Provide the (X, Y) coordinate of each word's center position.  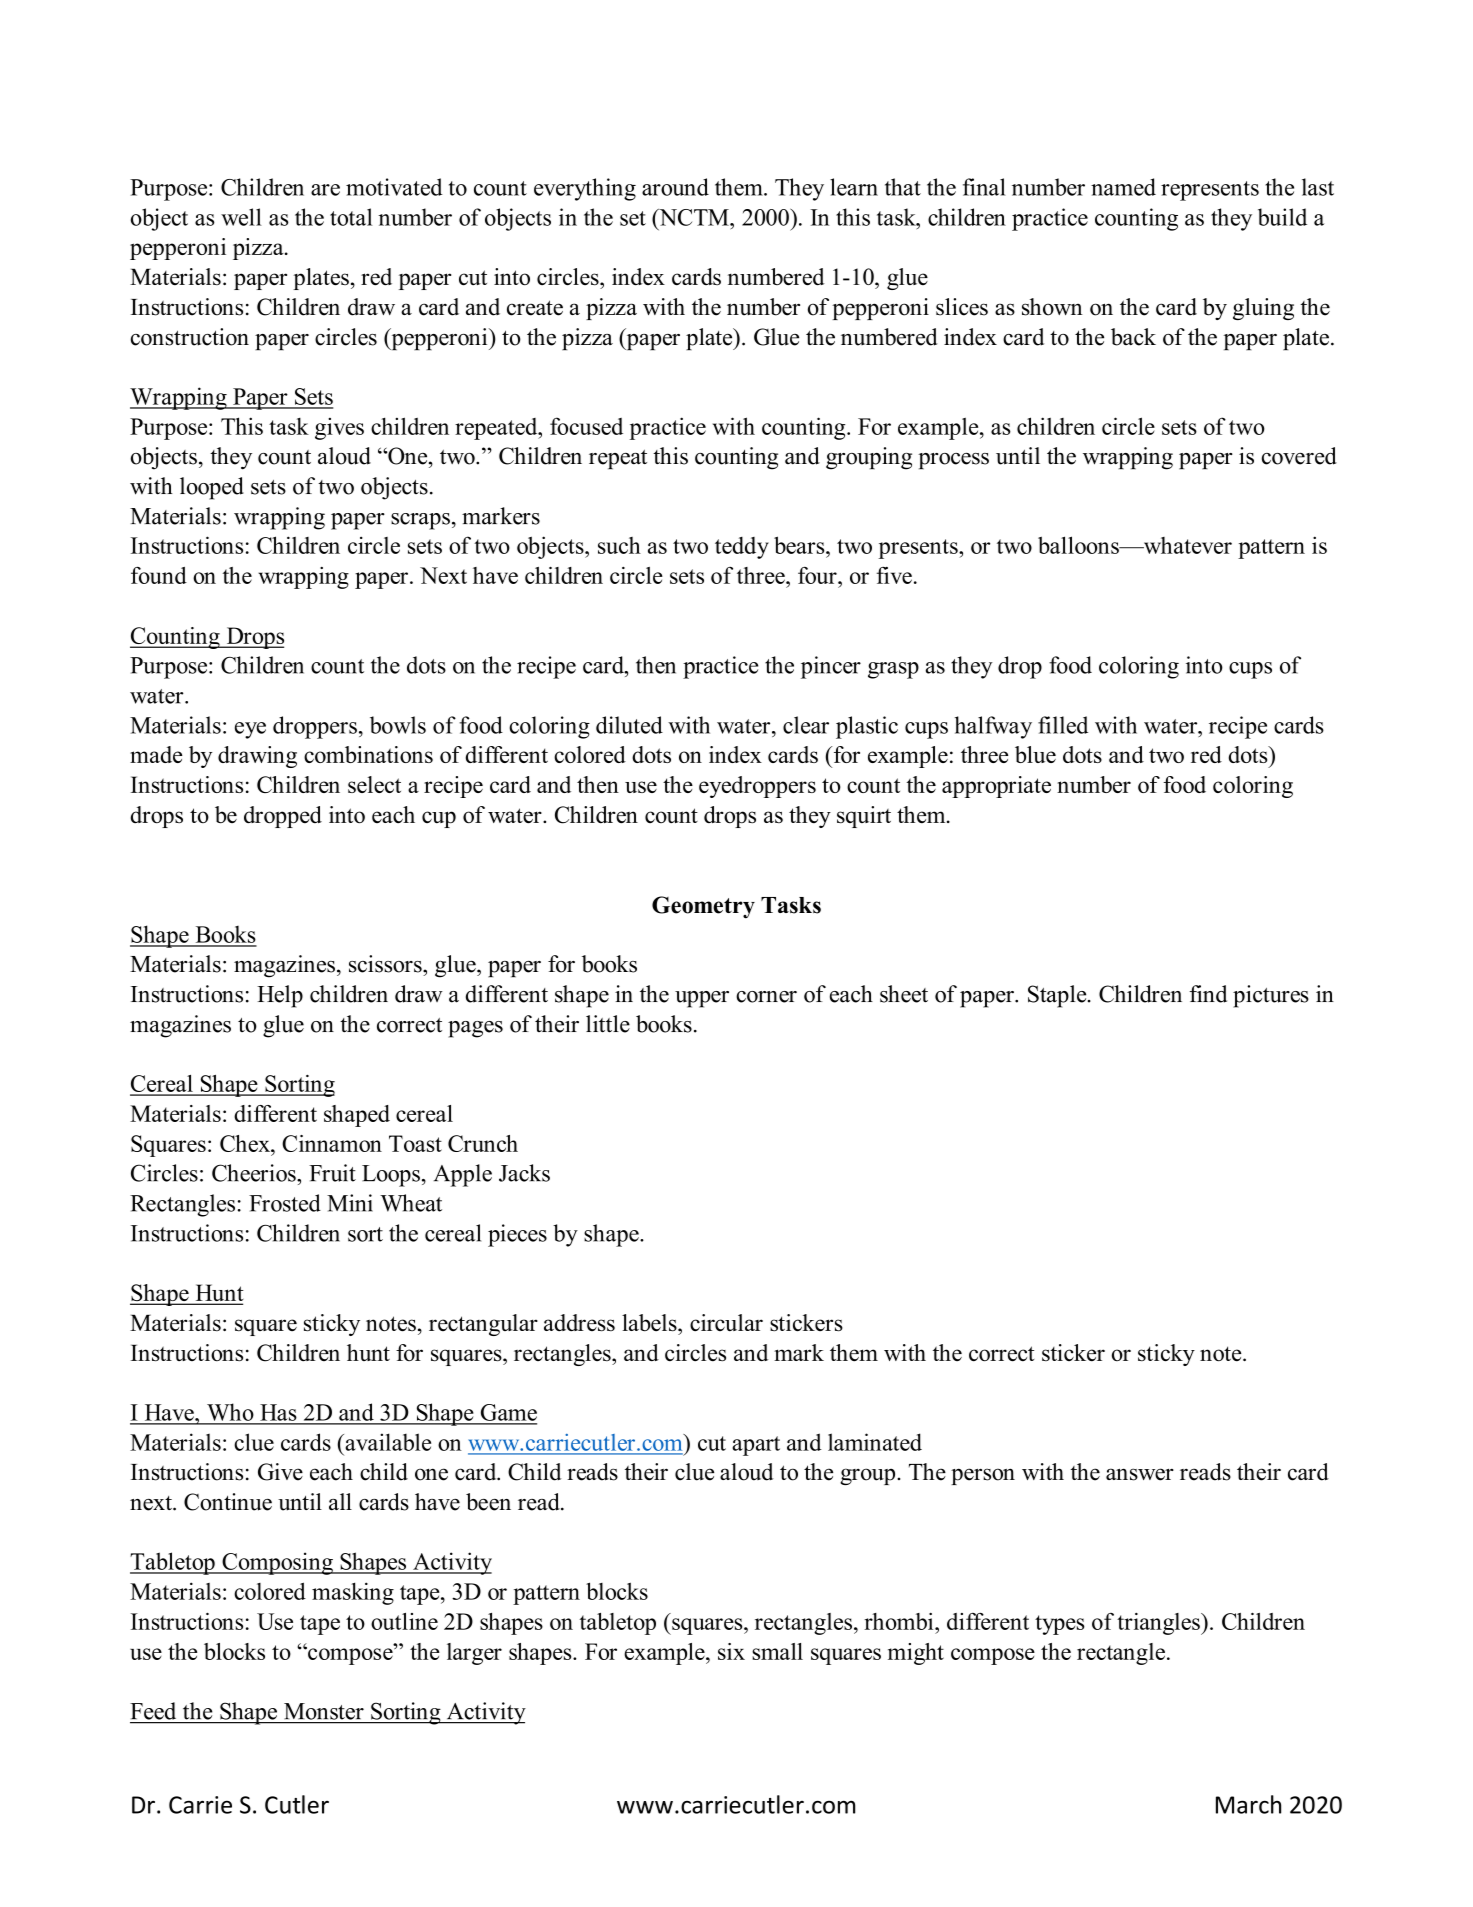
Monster (324, 1711)
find (1208, 994)
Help (280, 996)
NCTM (694, 217)
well (241, 217)
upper (702, 999)
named (1123, 187)
